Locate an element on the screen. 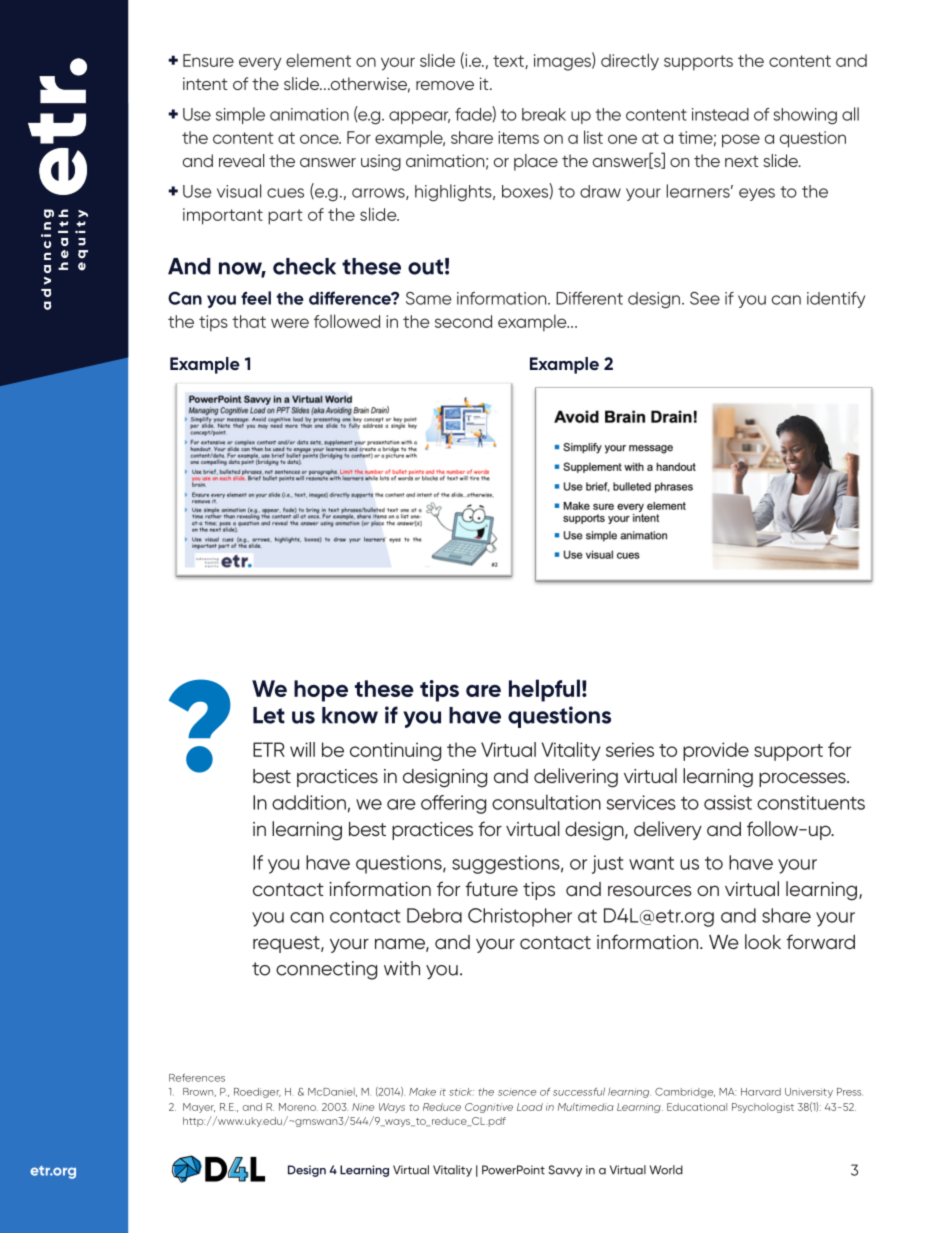  look is located at coordinates (763, 941).
